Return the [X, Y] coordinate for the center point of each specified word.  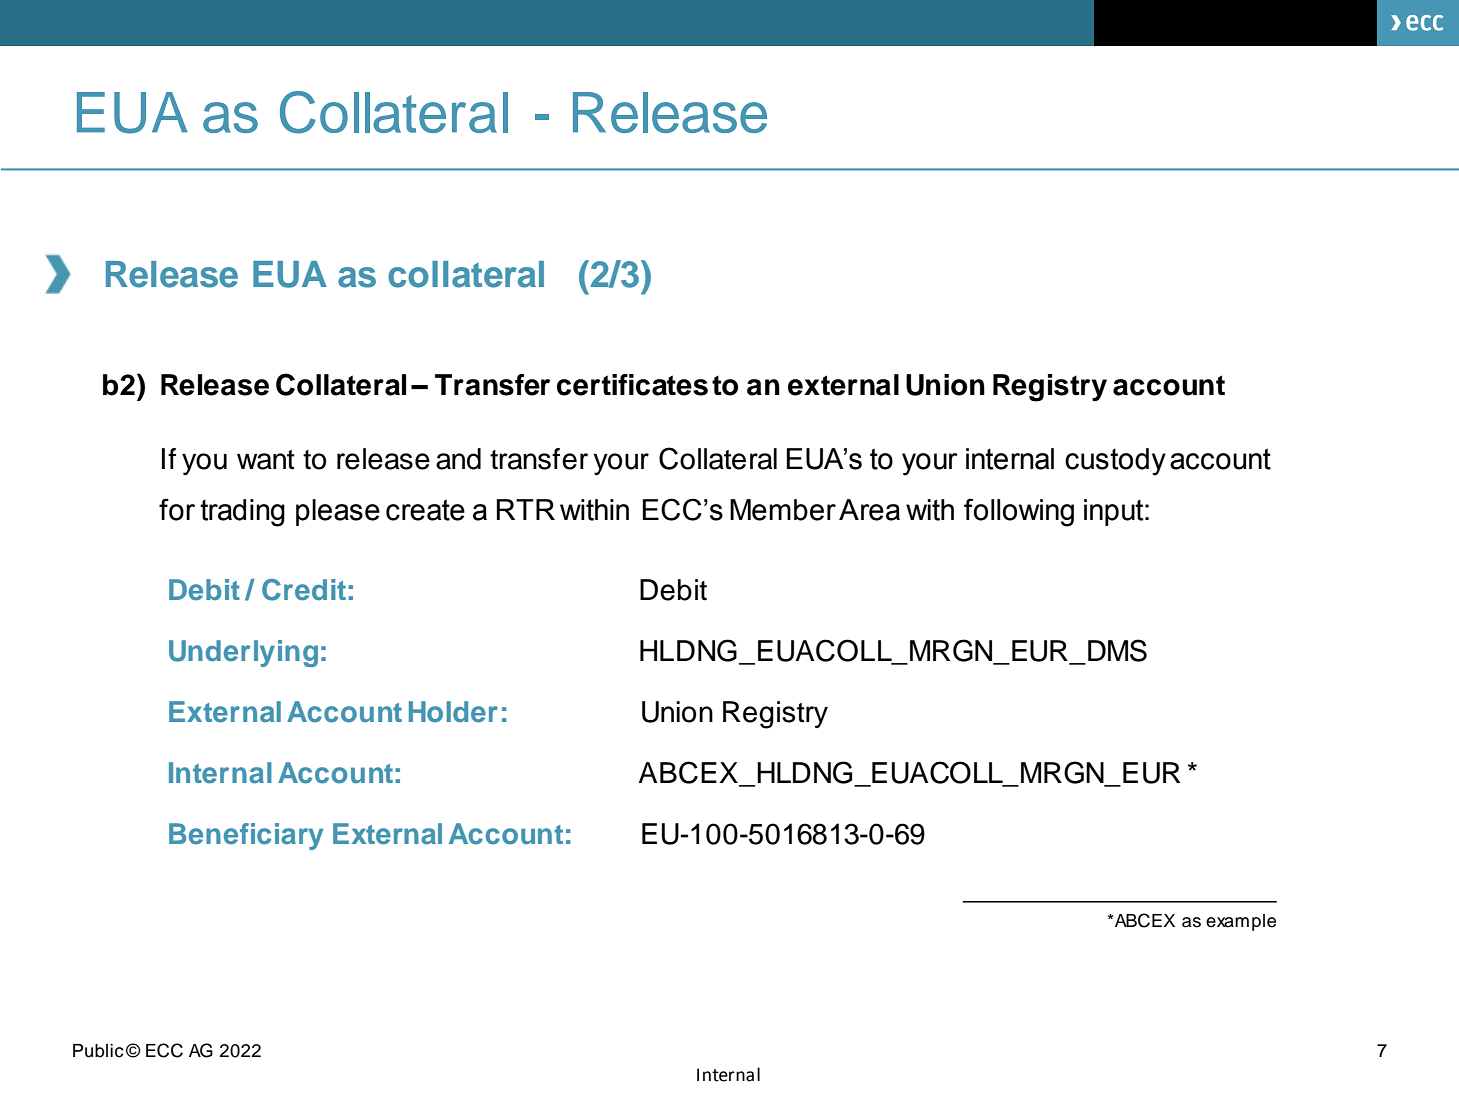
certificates [632, 385]
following [1019, 512]
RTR [526, 509]
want [266, 460]
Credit [304, 590]
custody [1115, 462]
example [1241, 922]
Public [98, 1051]
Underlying [243, 653]
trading [242, 513]
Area [869, 510]
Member [783, 510]
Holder [453, 712]
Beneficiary [246, 836]
